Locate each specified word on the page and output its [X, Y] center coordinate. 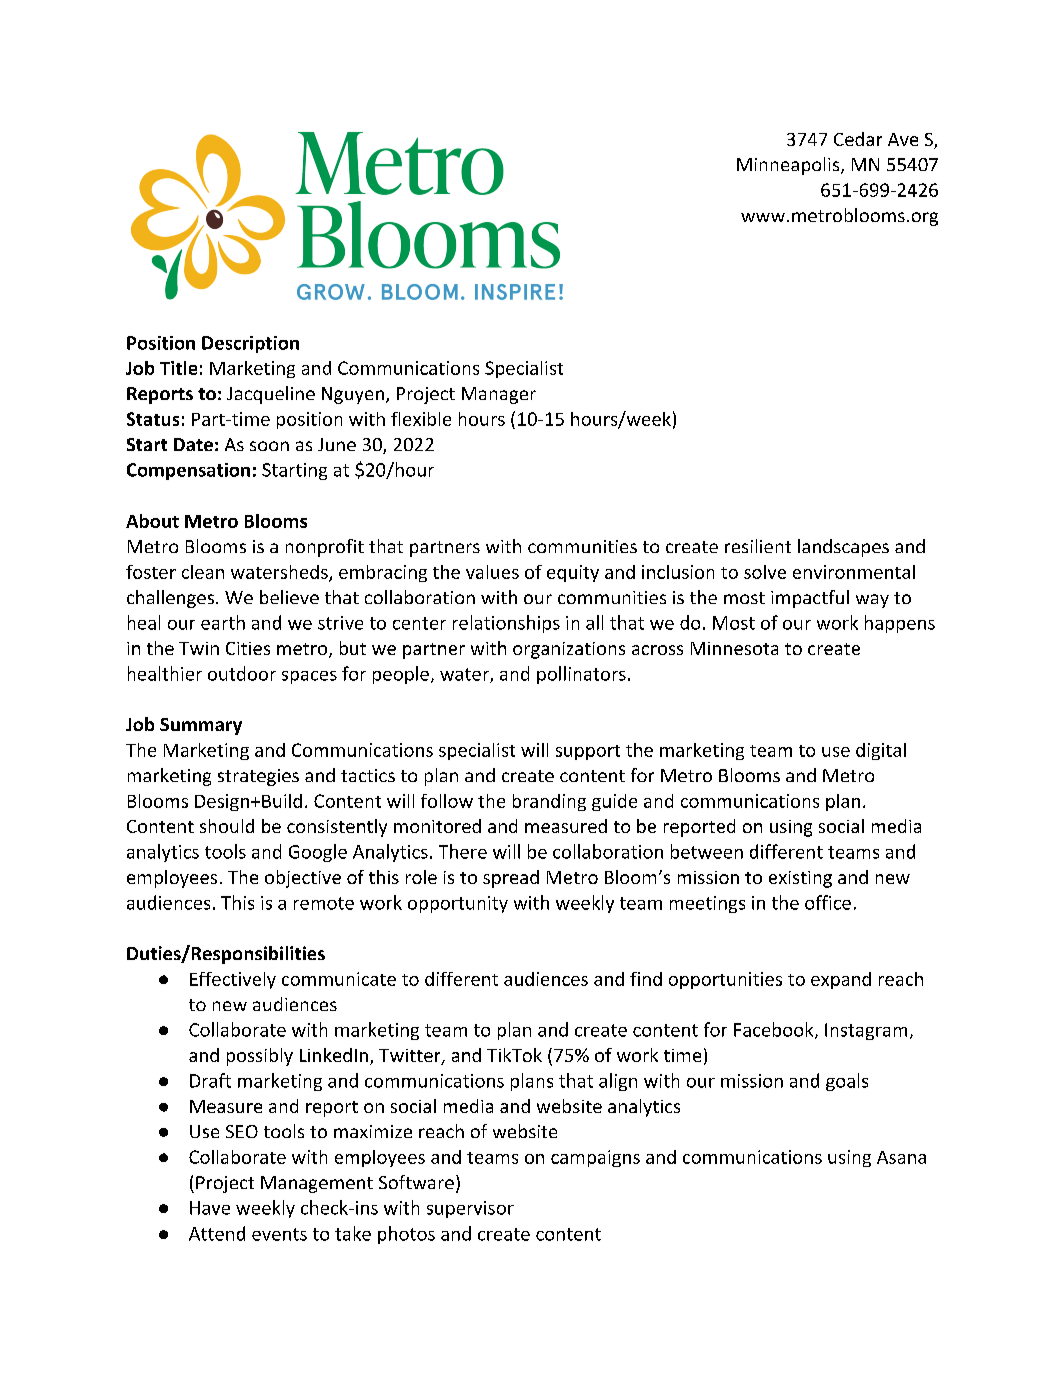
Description [250, 344]
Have [210, 1208]
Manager [499, 395]
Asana [901, 1157]
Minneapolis [789, 166]
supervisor [470, 1209]
